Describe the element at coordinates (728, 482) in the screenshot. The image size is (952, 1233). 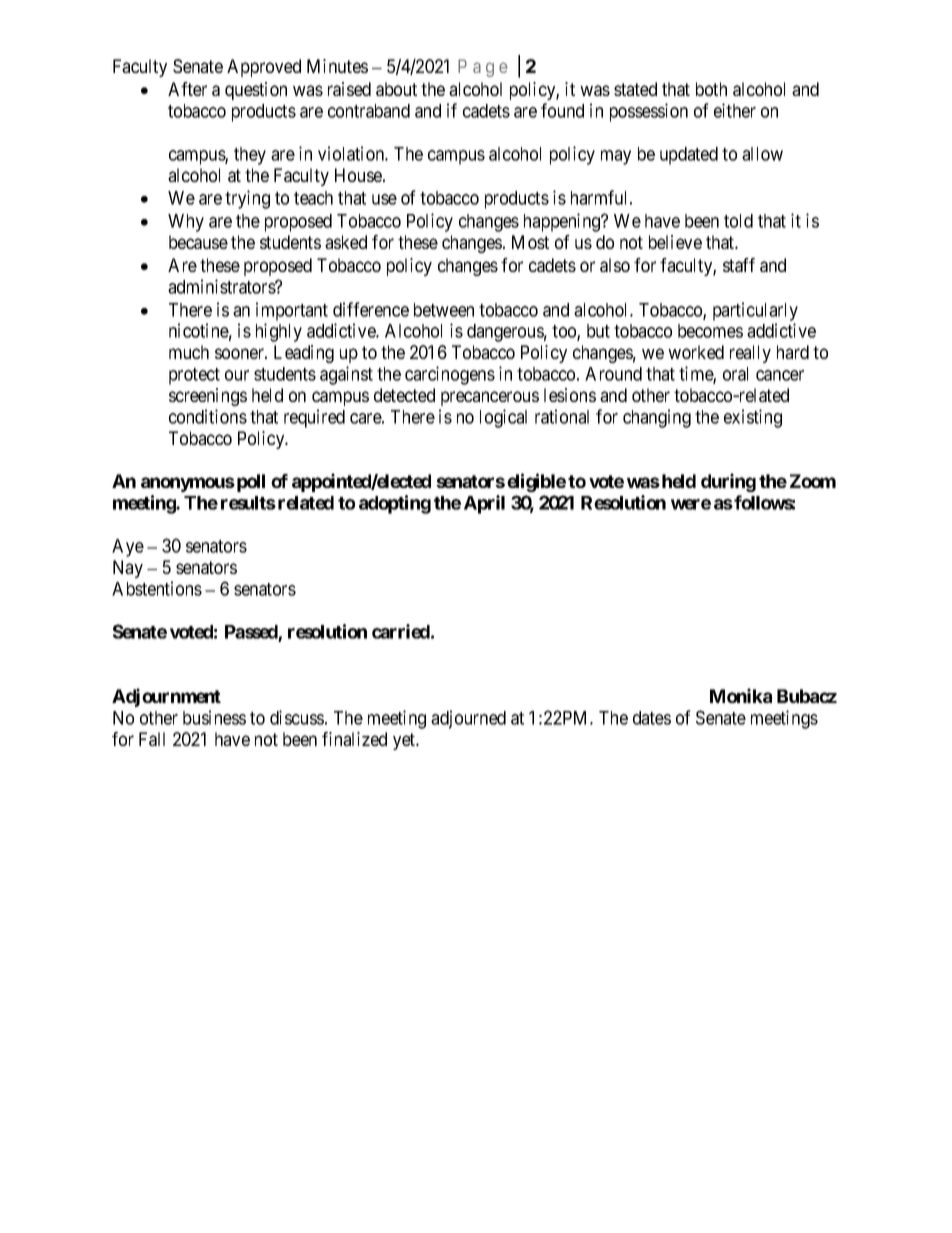
I see `during` at that location.
